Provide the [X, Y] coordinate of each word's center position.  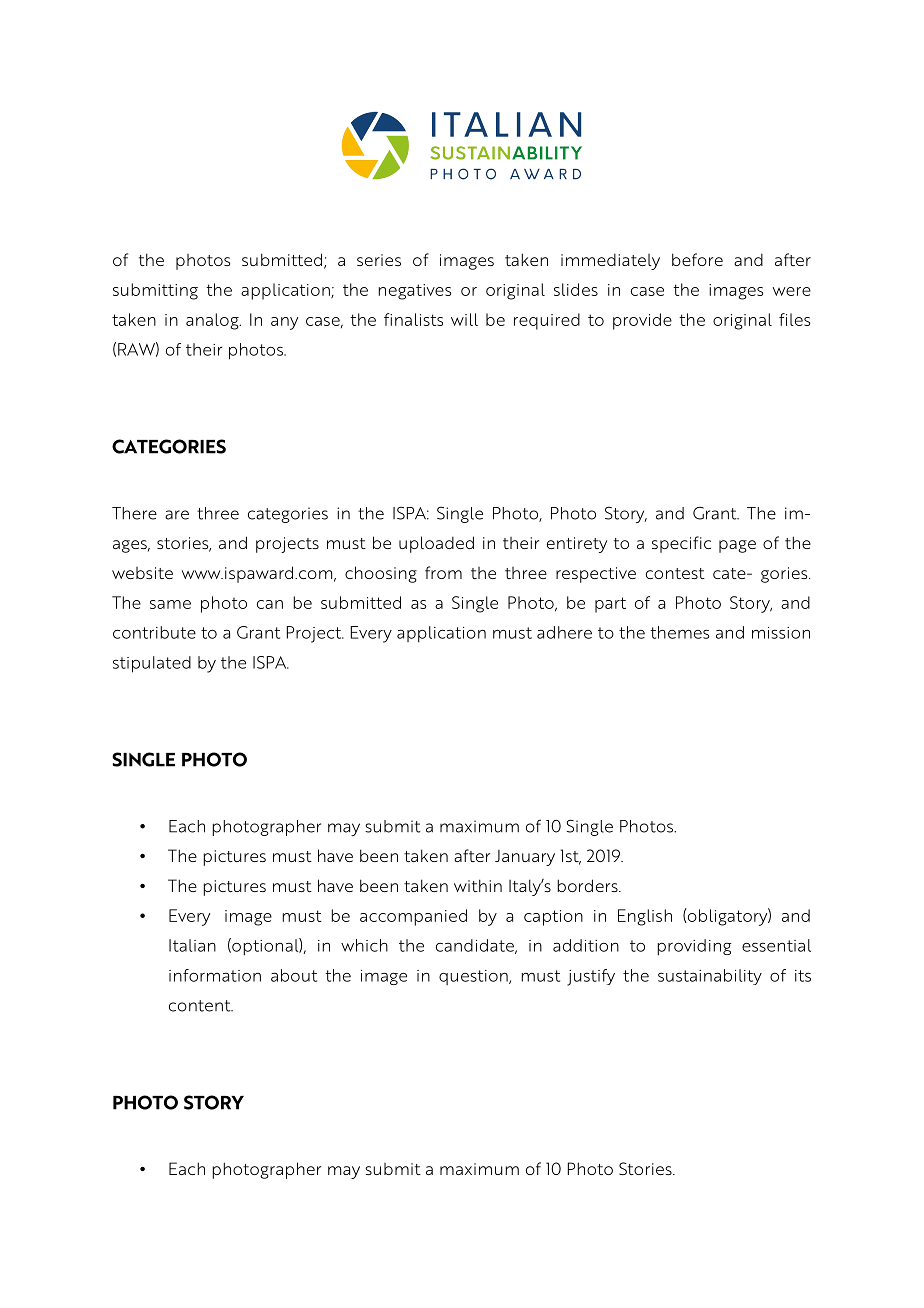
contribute [154, 632]
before [697, 259]
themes [680, 632]
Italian [192, 945]
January [525, 858]
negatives [415, 292]
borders [588, 885]
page [737, 546]
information [215, 975]
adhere [564, 632]
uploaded [436, 544]
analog [213, 321]
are [177, 515]
